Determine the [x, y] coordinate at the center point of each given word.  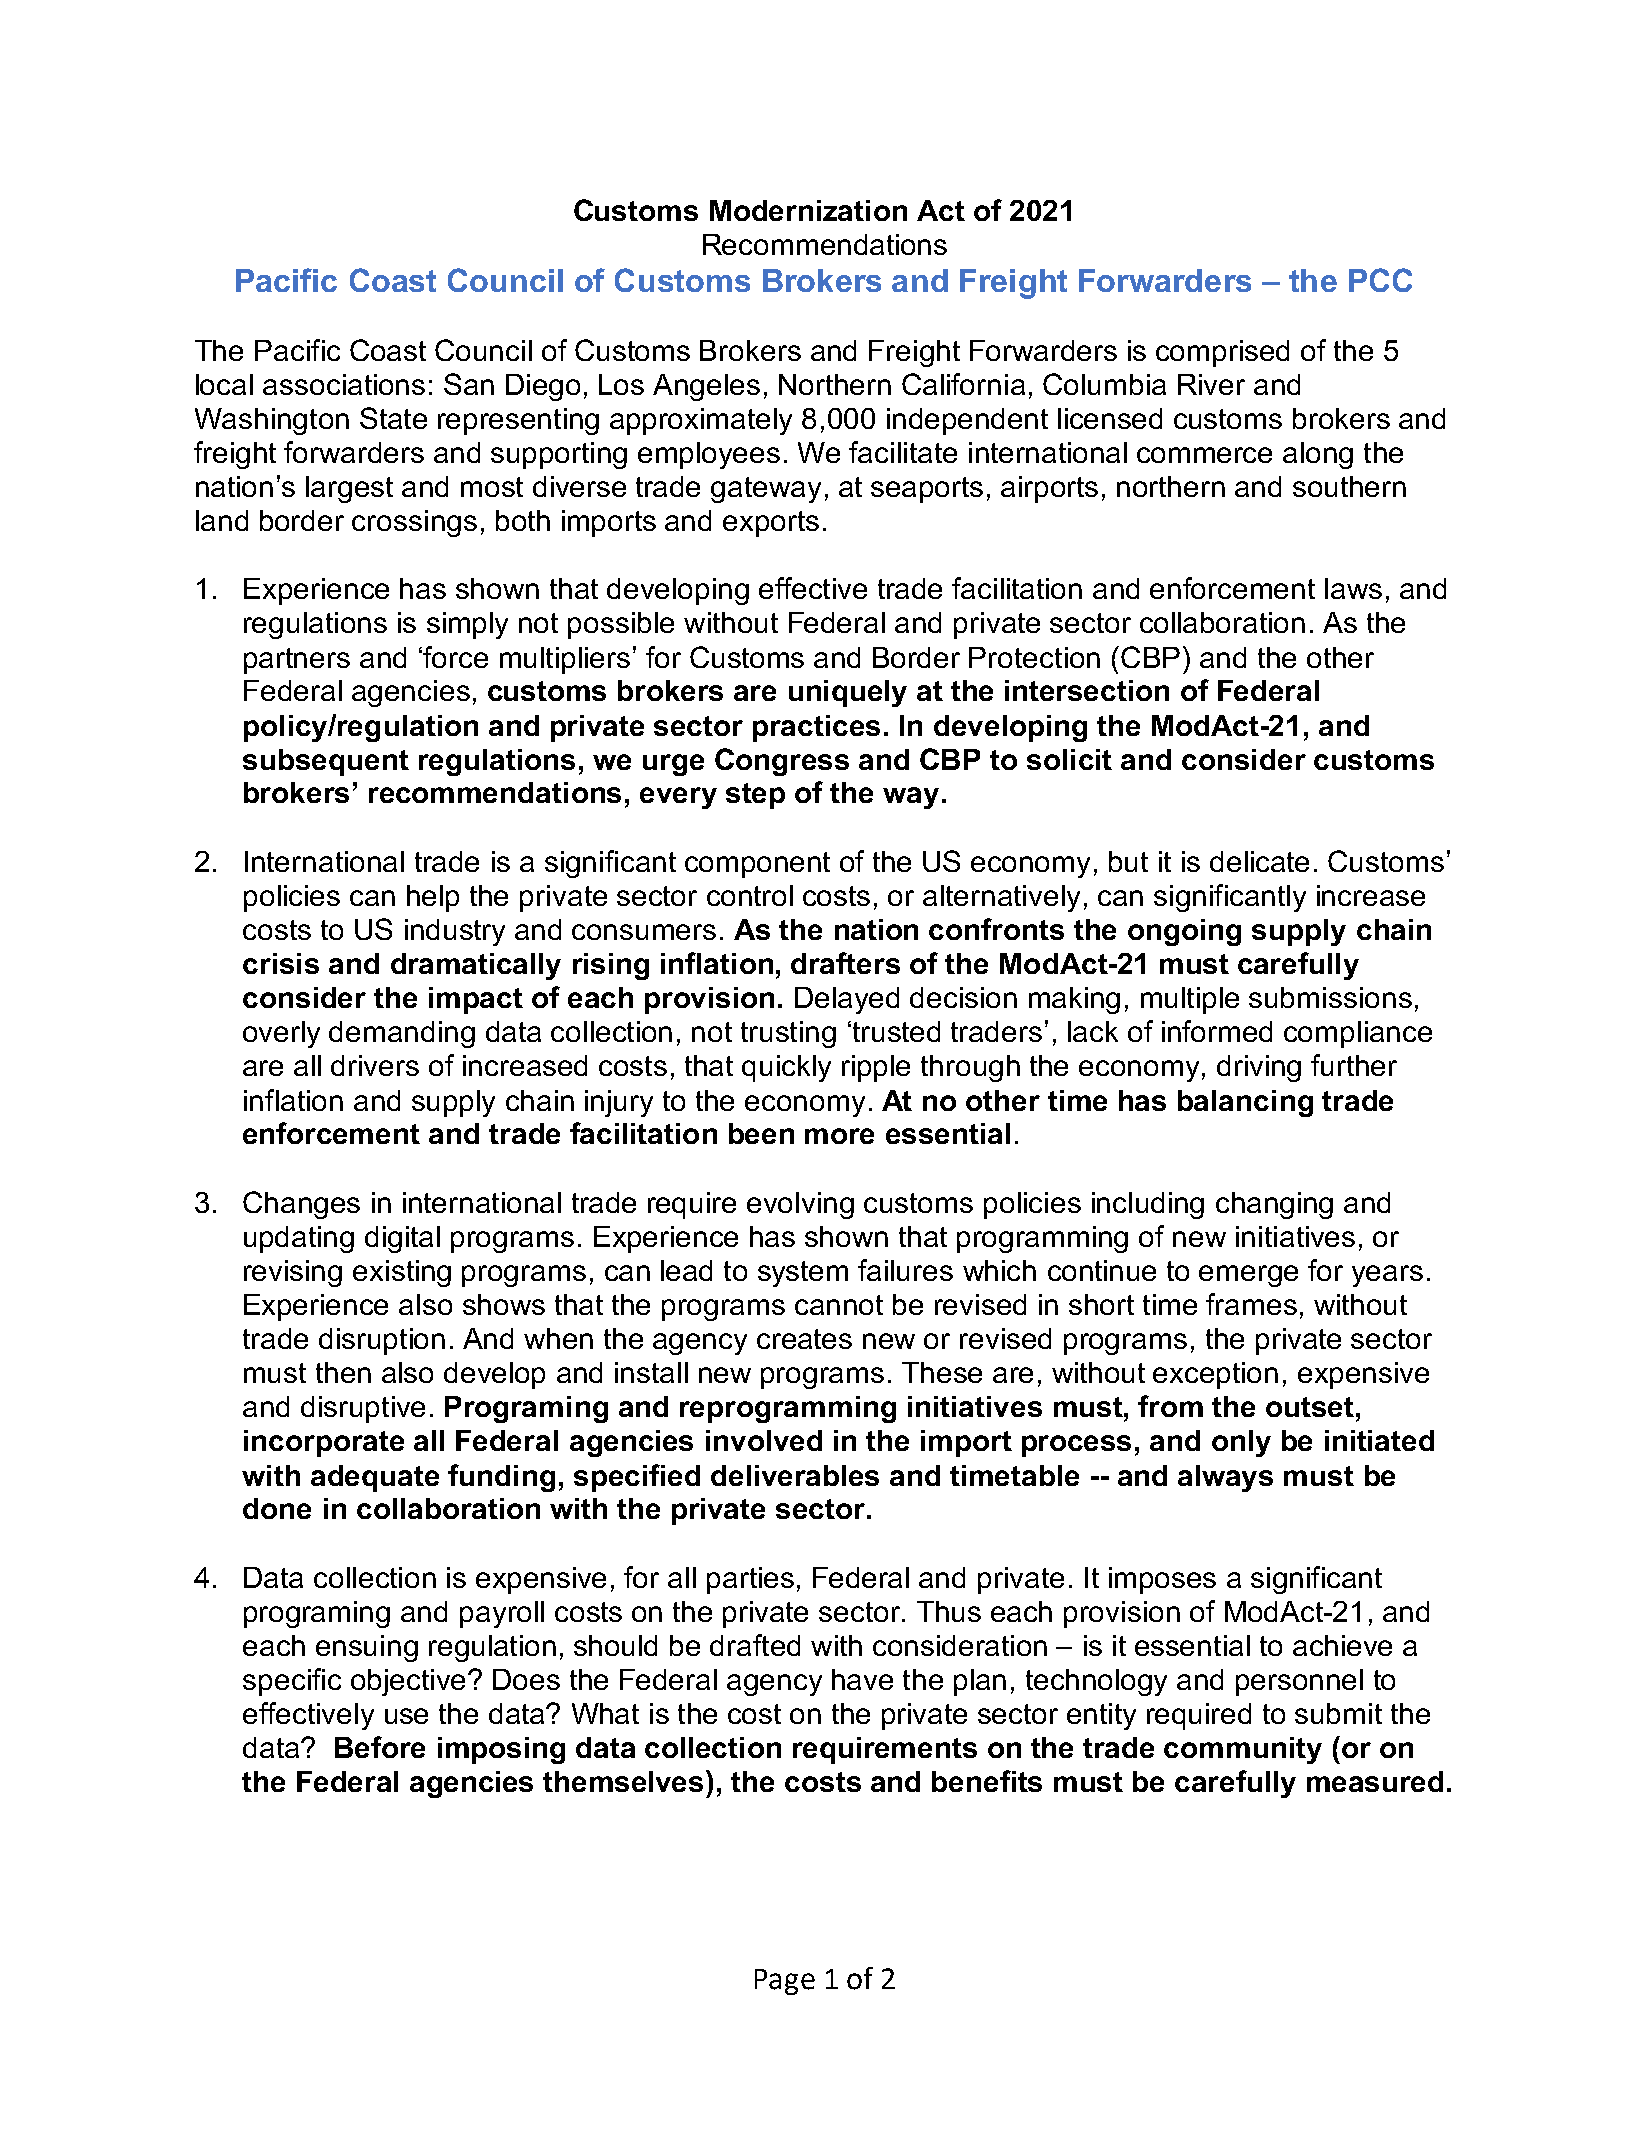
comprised [1222, 353]
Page [785, 1982]
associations [344, 384]
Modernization [808, 210]
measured [1375, 1781]
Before [380, 1747]
